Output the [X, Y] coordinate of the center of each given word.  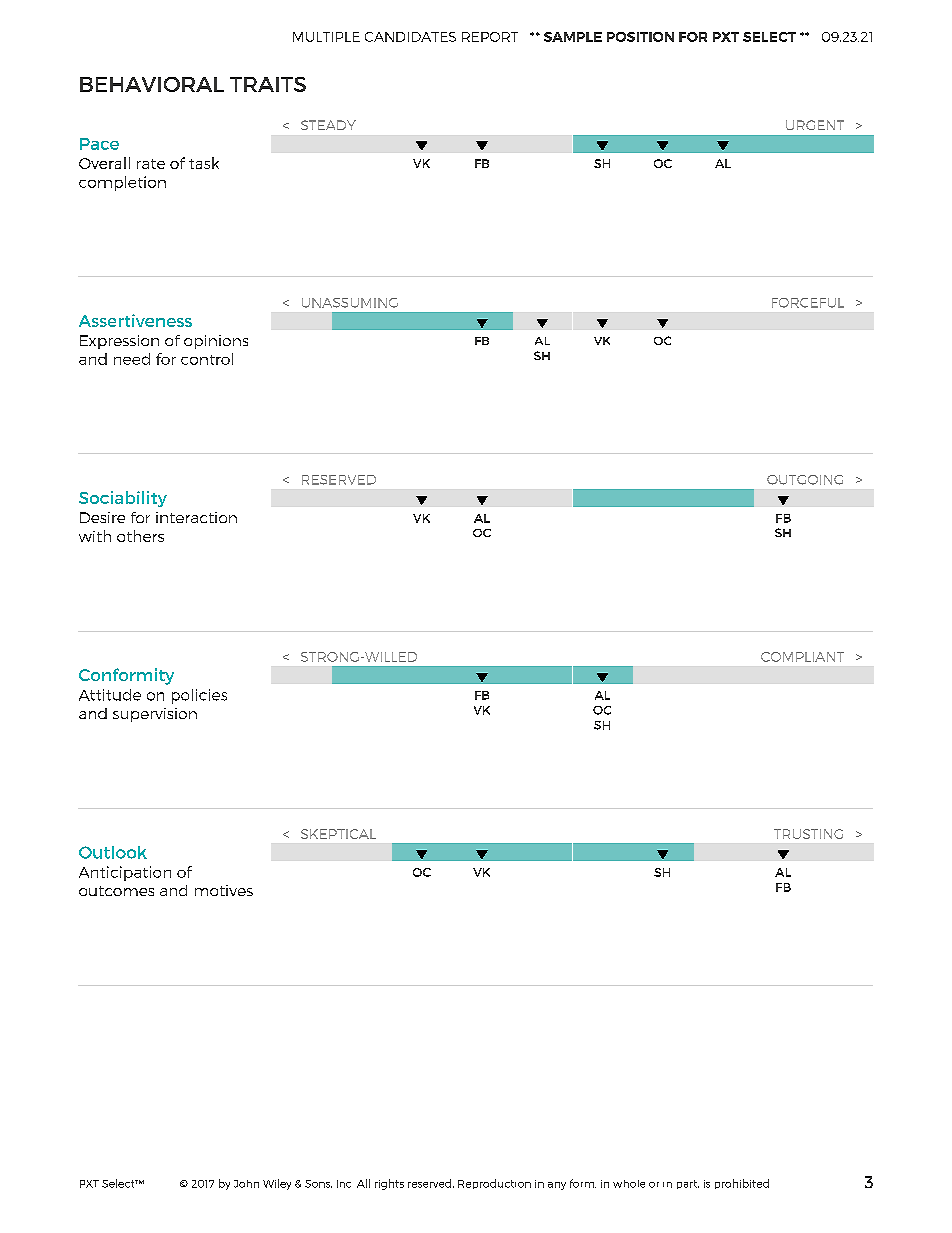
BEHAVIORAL [152, 84]
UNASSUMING [350, 303]
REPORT [490, 37]
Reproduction [494, 1184]
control [207, 359]
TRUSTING [808, 834]
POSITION [640, 37]
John [246, 1184]
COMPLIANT [802, 657]
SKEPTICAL [338, 834]
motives [224, 890]
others [140, 536]
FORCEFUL [808, 303]
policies [199, 696]
